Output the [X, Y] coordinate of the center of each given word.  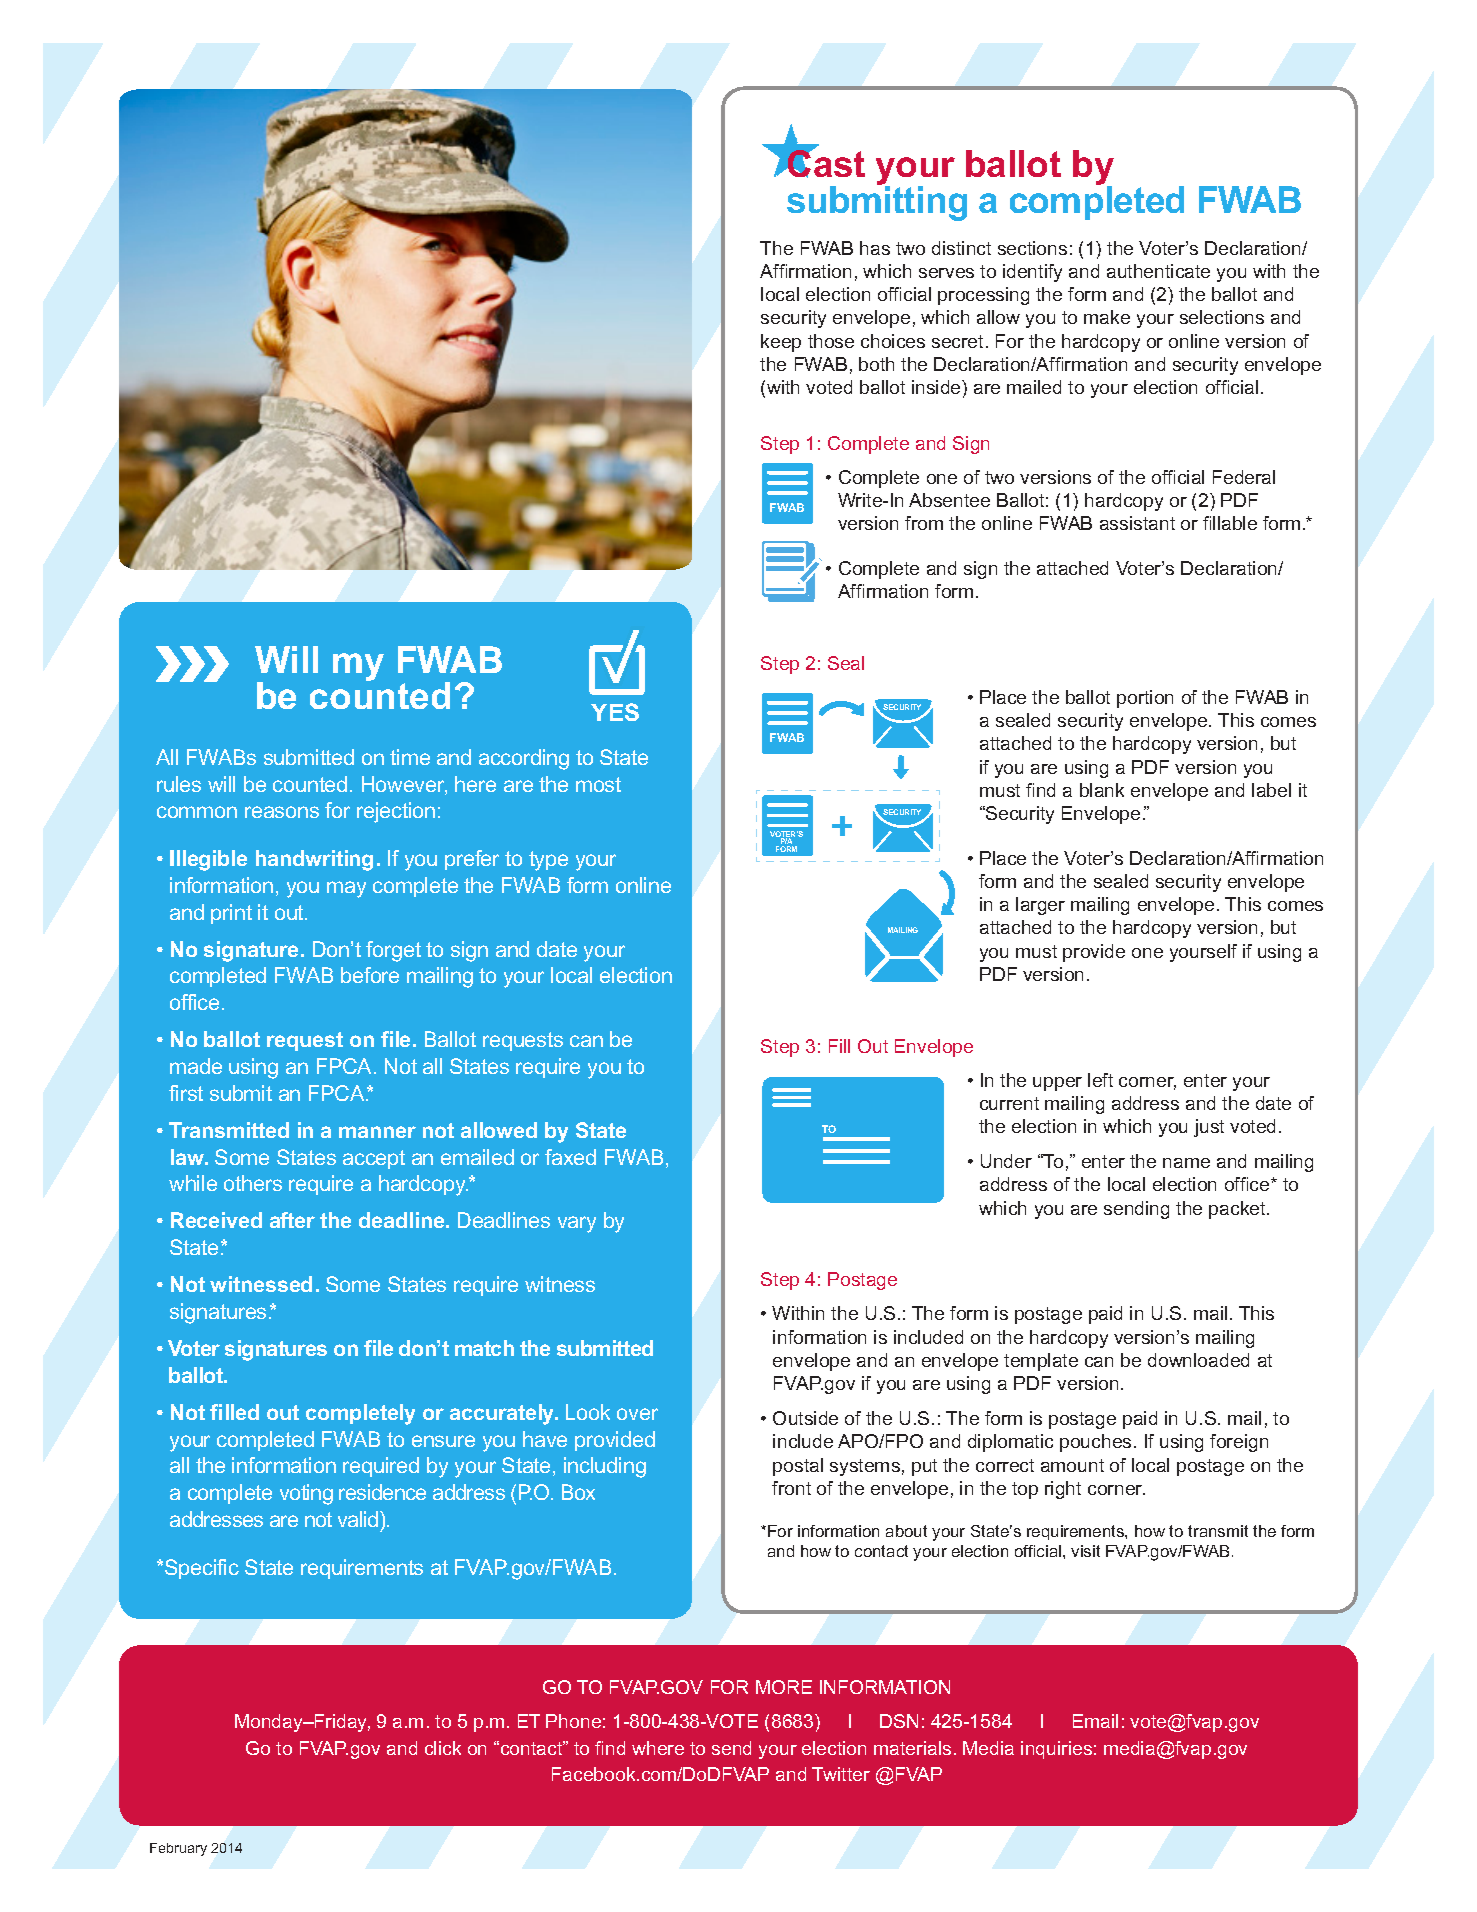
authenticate [1158, 271]
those [831, 341]
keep [781, 343]
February [178, 1849]
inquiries [1056, 1750]
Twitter [841, 1774]
